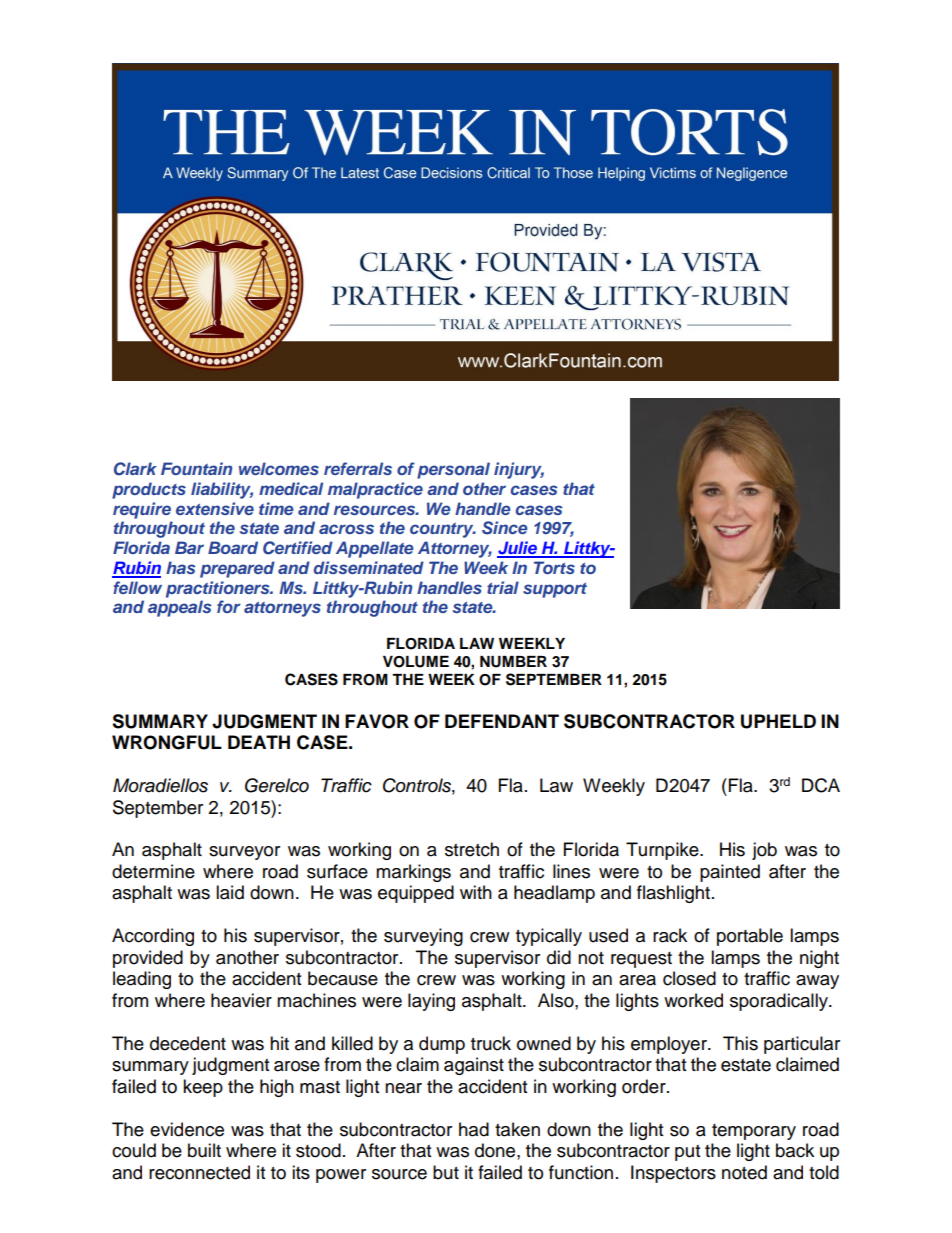  What do you see at coordinates (204, 1150) in the screenshot?
I see `built` at bounding box center [204, 1150].
